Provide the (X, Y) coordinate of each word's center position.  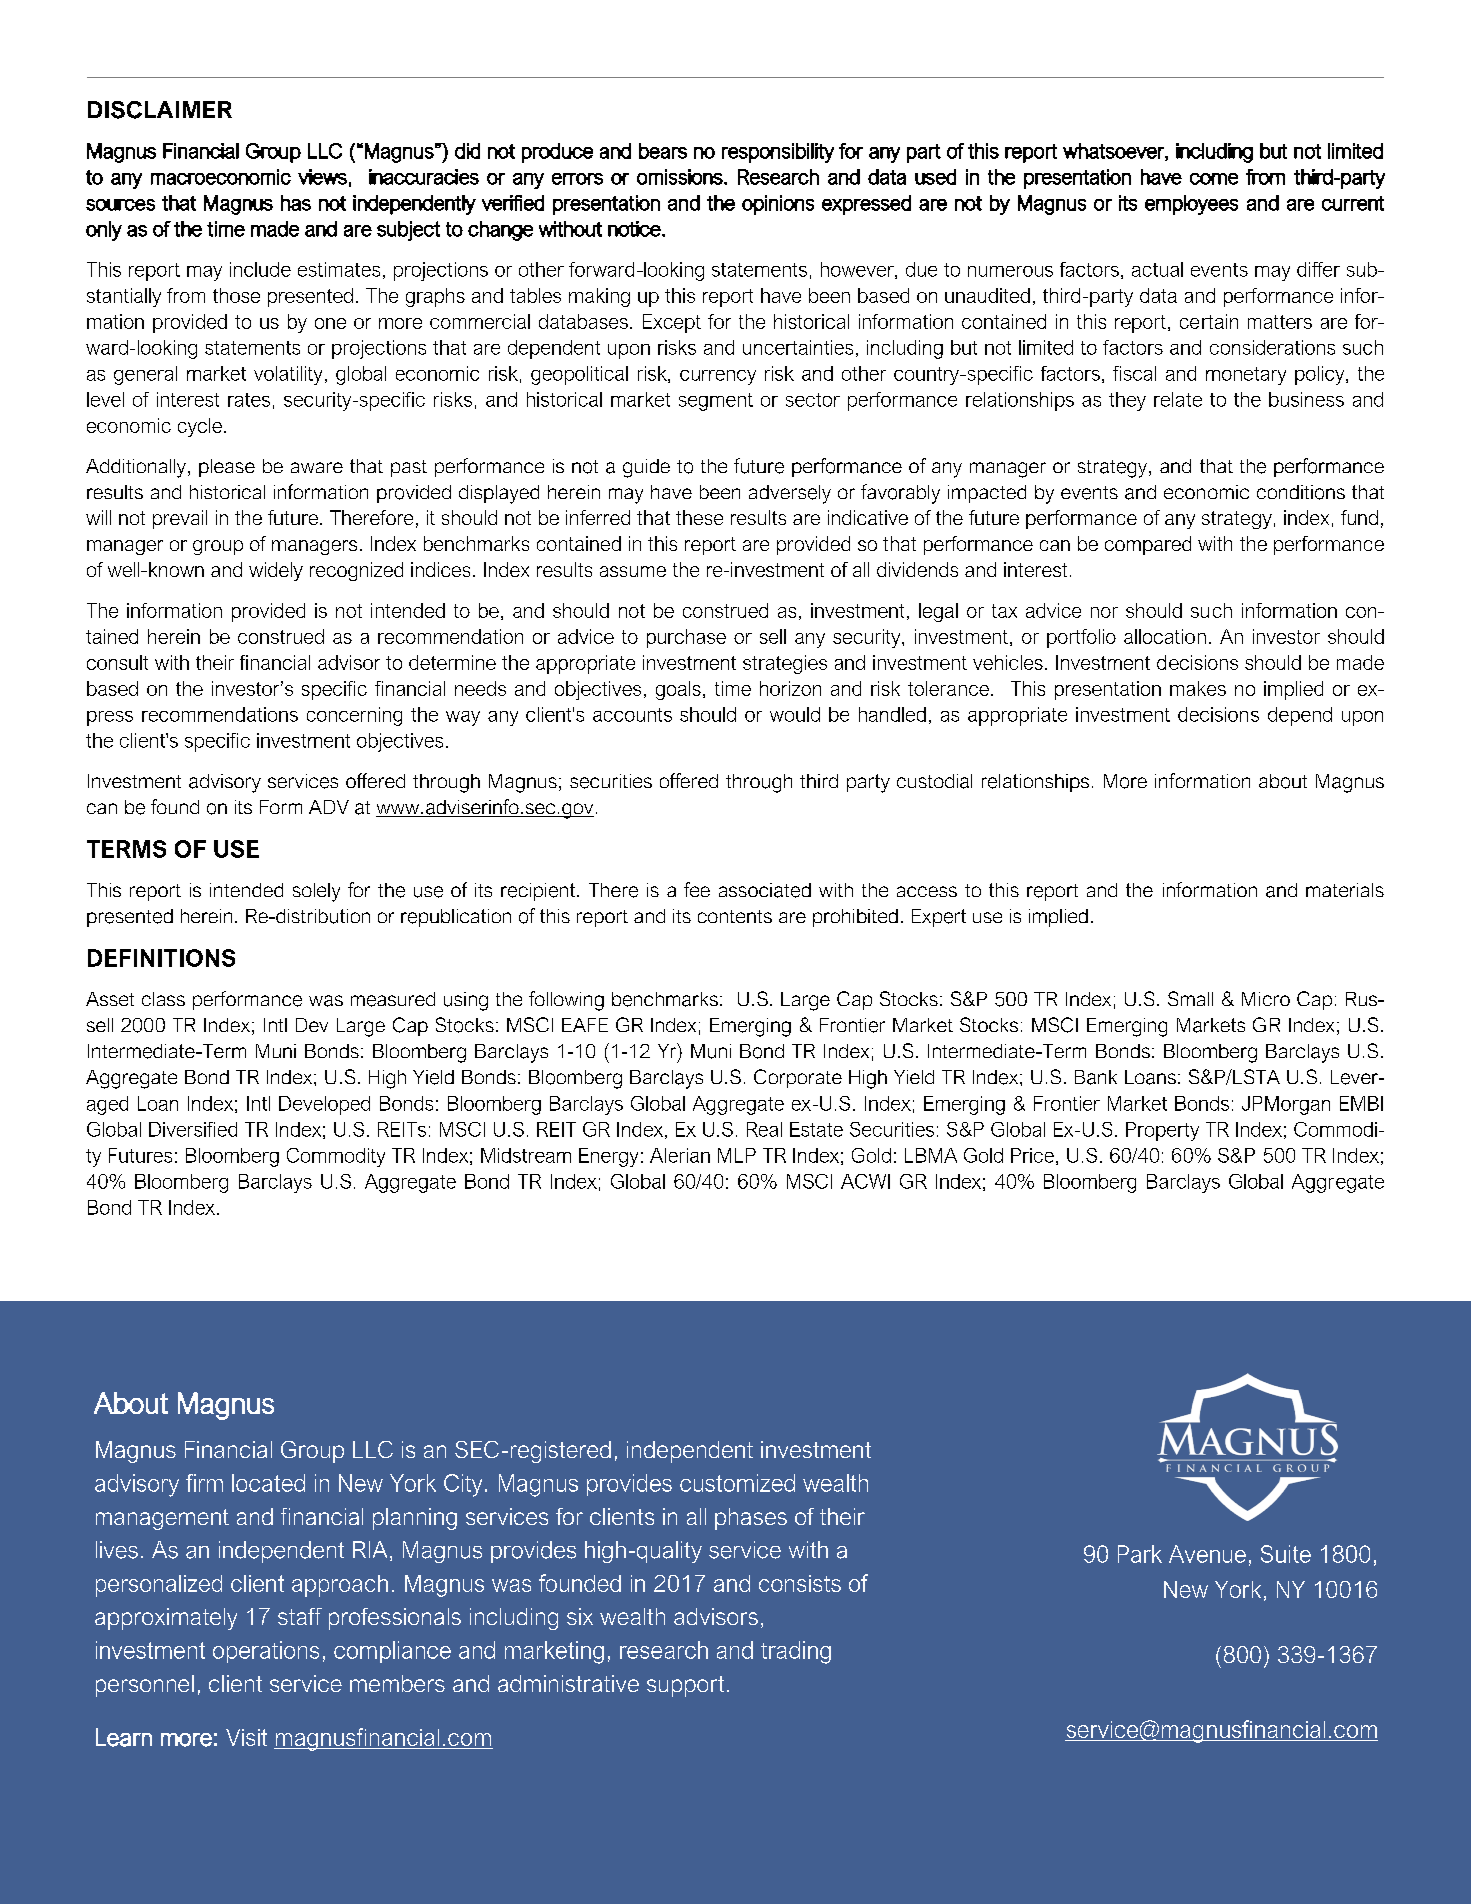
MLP (737, 1155)
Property (1162, 1131)
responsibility (778, 153)
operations (266, 1652)
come (1214, 179)
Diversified (193, 1129)
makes (1198, 688)
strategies (785, 664)
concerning (354, 716)
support (685, 1686)
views (322, 177)
